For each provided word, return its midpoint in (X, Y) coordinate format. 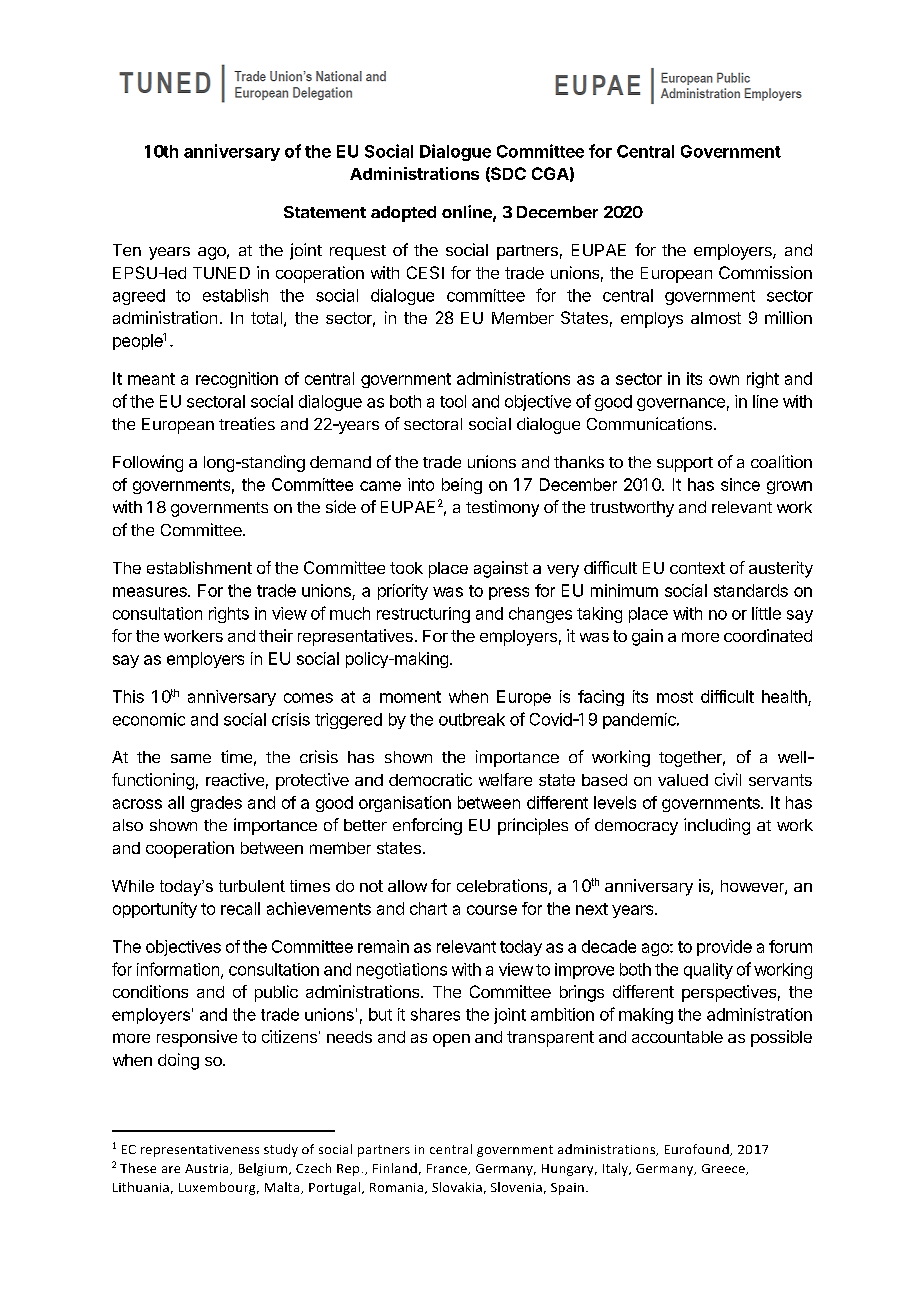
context (697, 568)
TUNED (221, 273)
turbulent (252, 886)
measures (151, 592)
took (406, 568)
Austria (208, 1169)
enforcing (427, 826)
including (717, 826)
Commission (765, 272)
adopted (403, 214)
